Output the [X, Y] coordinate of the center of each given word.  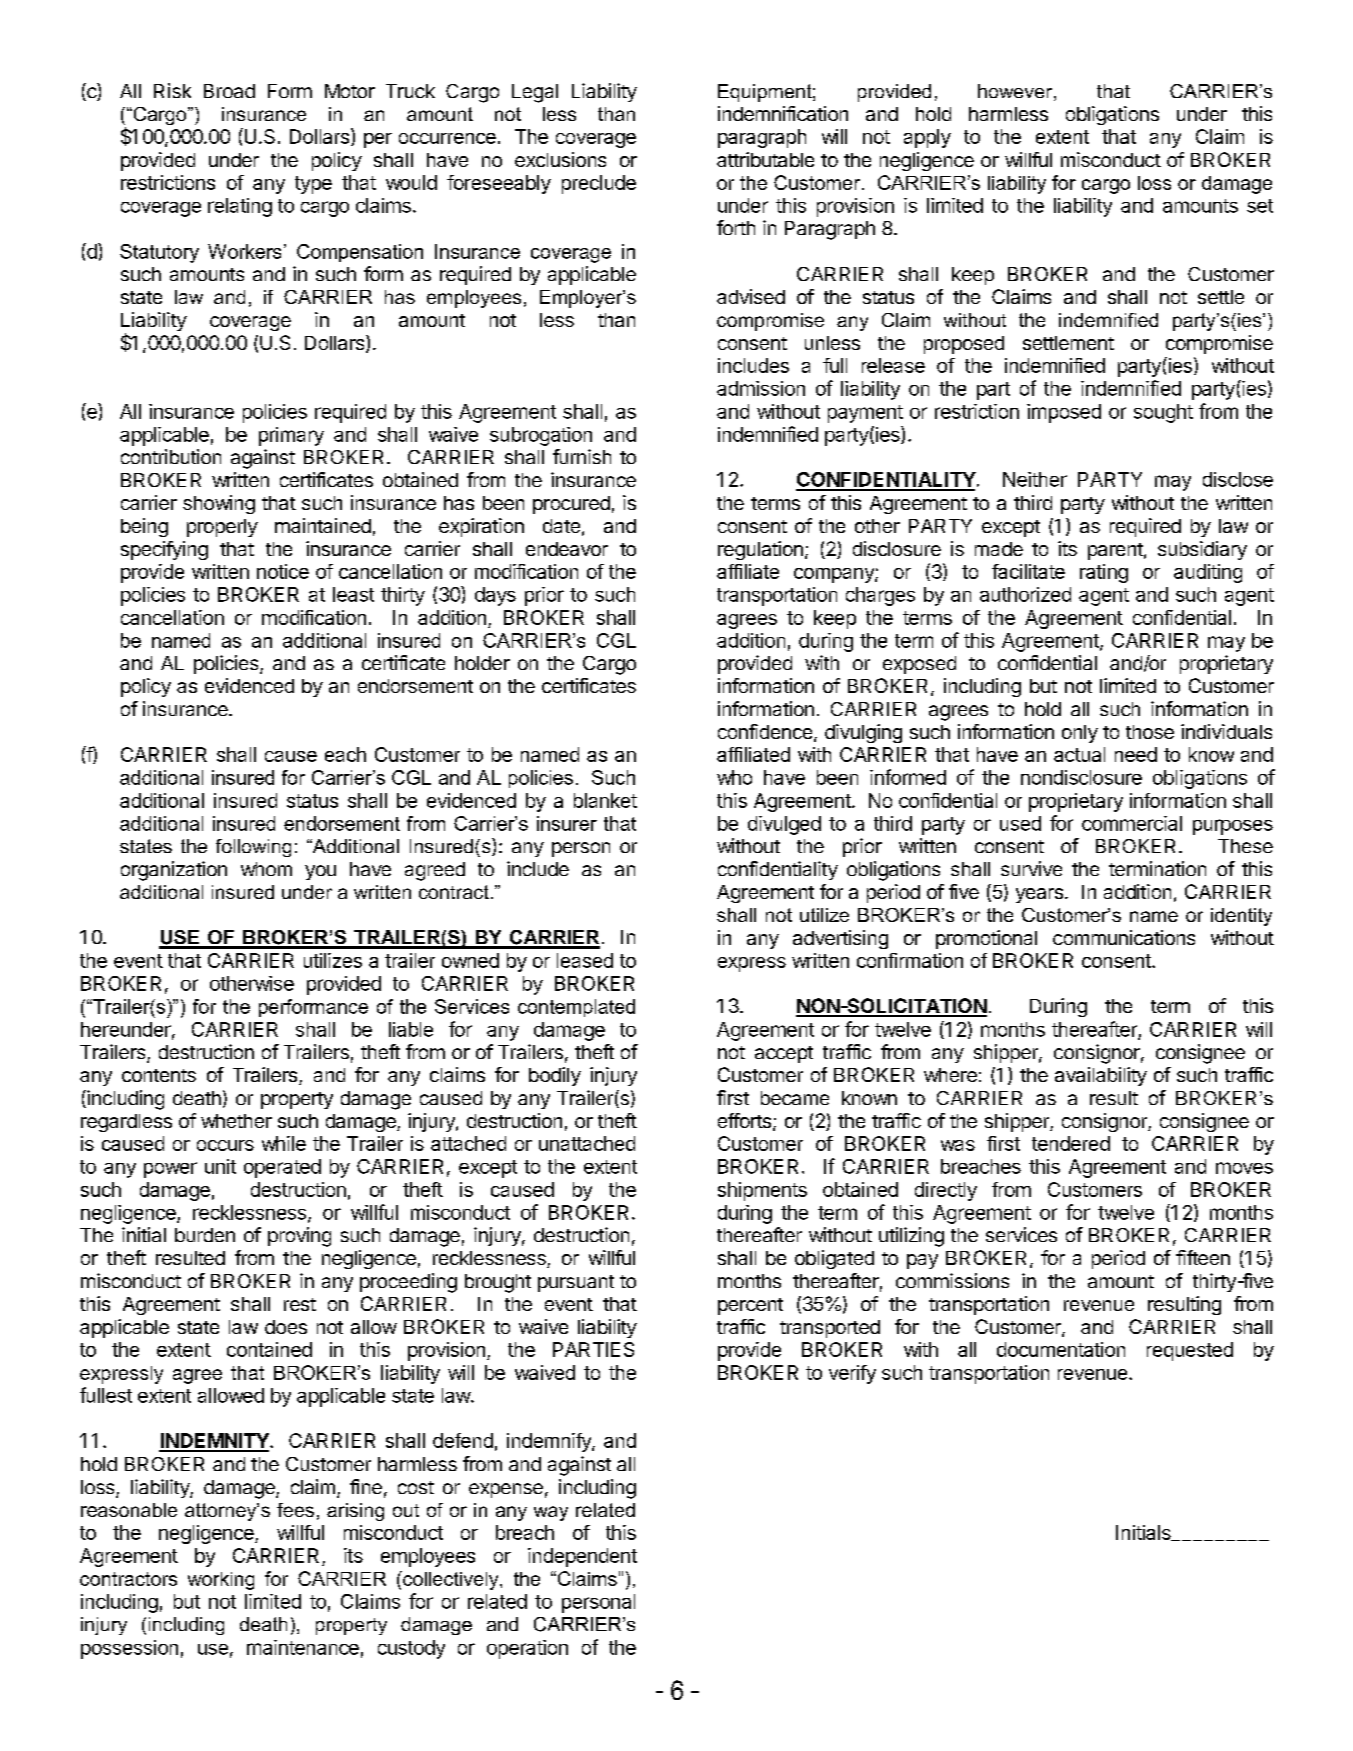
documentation [1061, 1349]
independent [582, 1557]
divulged [784, 825]
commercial [1132, 823]
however [1016, 92]
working [221, 1581]
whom [266, 869]
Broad [229, 91]
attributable [765, 159]
